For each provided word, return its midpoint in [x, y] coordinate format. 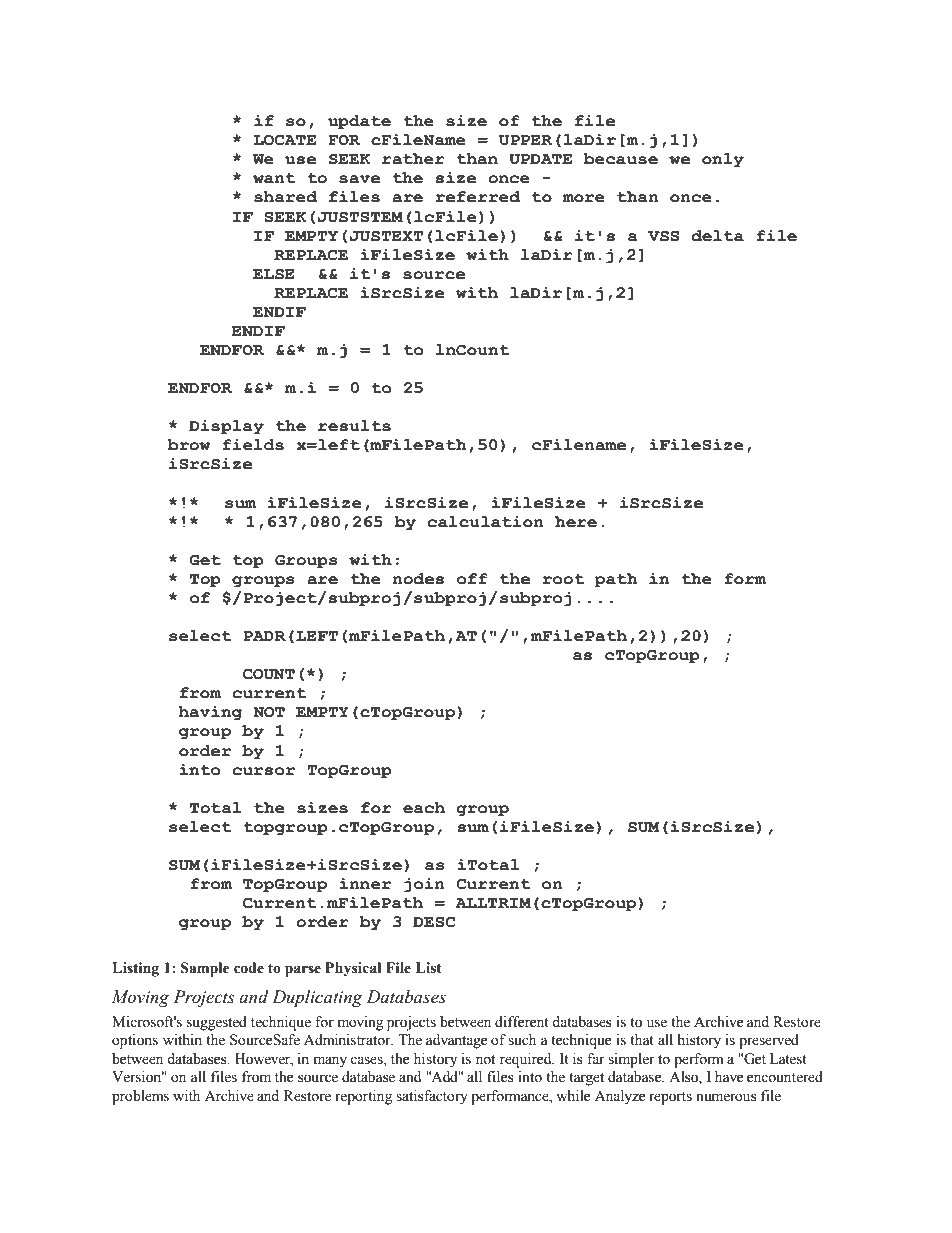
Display [226, 427]
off [472, 579]
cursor [264, 771]
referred [477, 197]
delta [717, 236]
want [274, 178]
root [563, 579]
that [642, 1039]
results [354, 426]
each [424, 808]
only [723, 160]
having [210, 713]
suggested [217, 1023]
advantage [456, 1041]
